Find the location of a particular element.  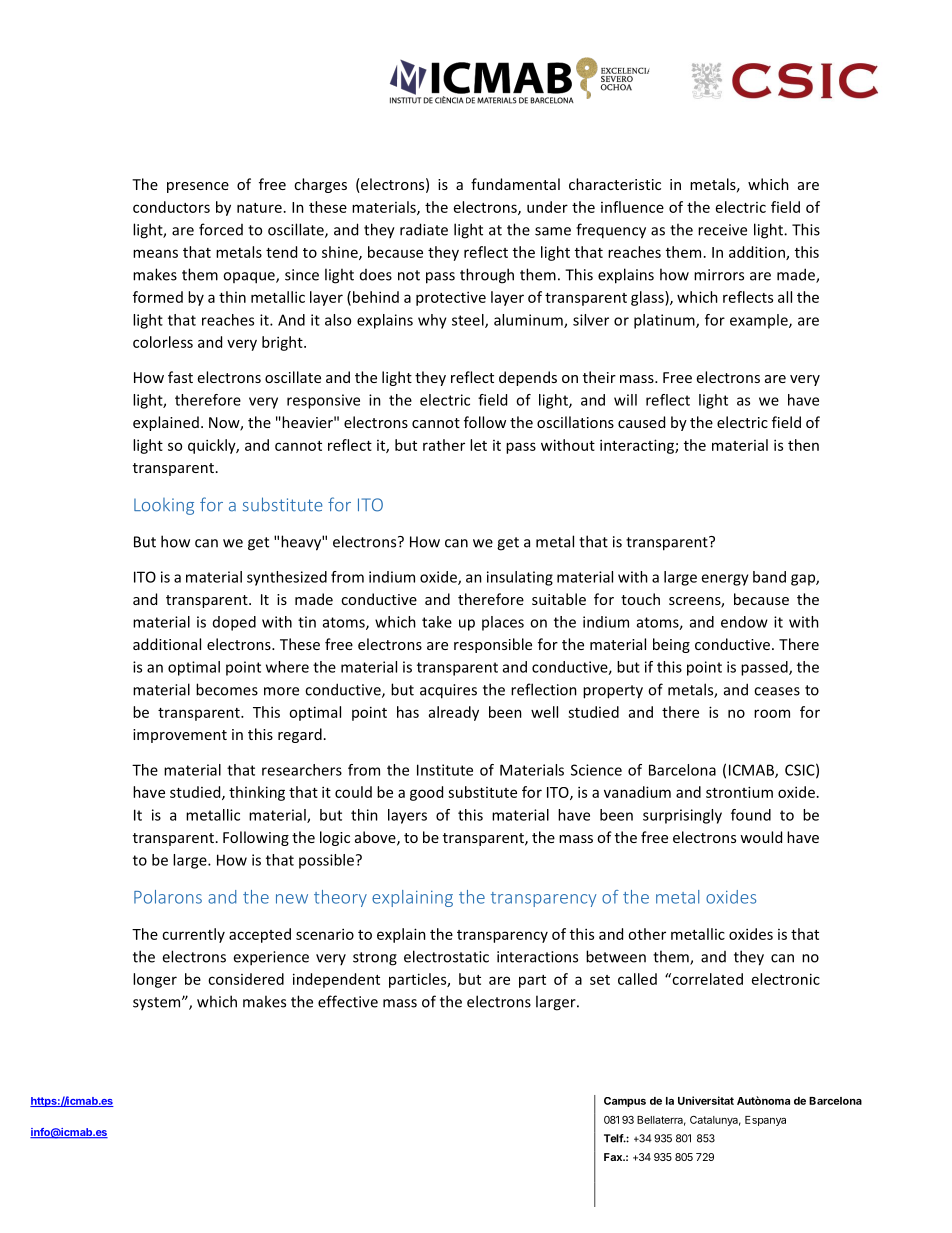

good is located at coordinates (426, 793).
